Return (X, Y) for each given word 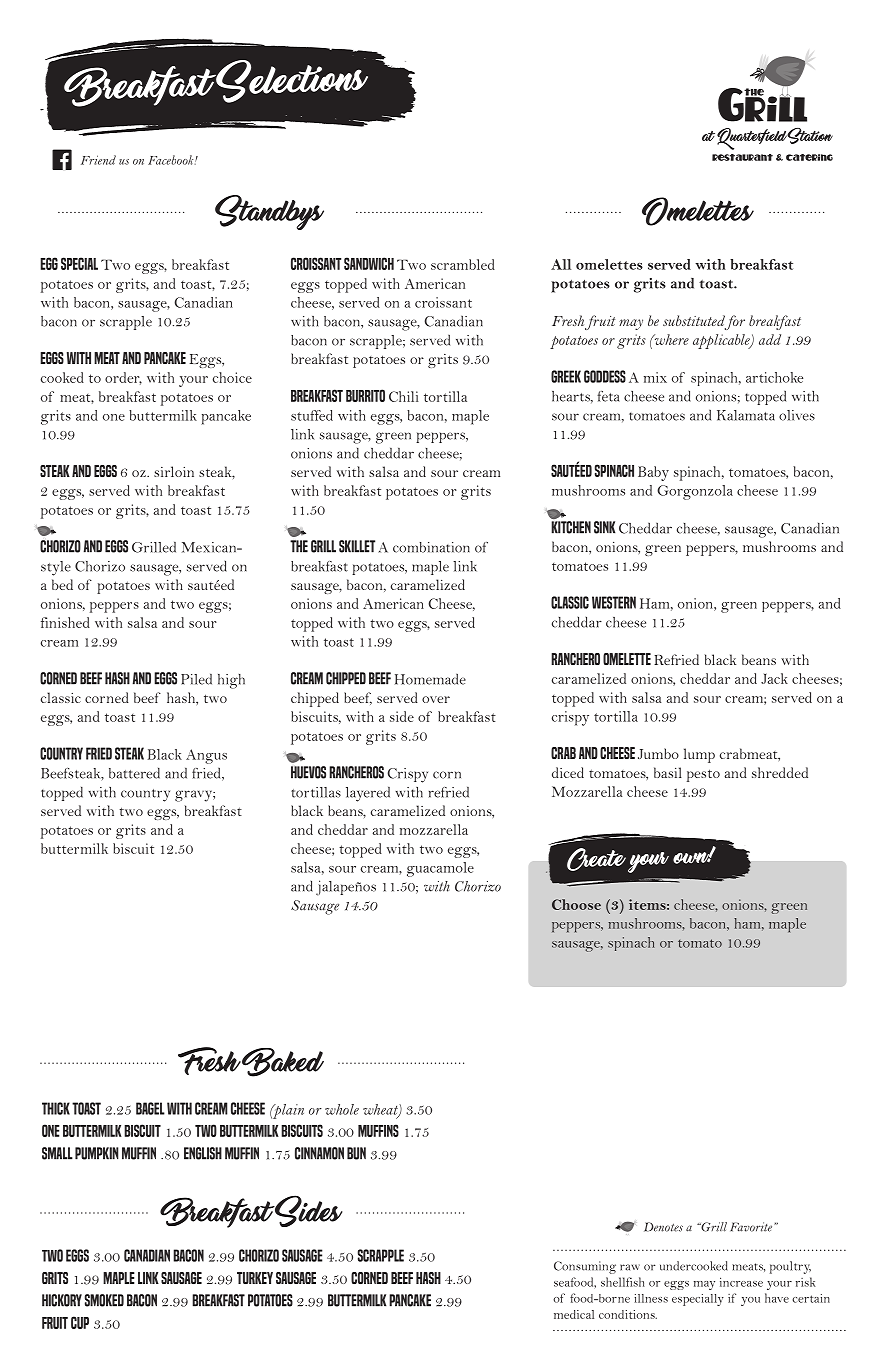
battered (134, 773)
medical (574, 1314)
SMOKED (104, 1300)
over (436, 699)
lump (699, 755)
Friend (98, 160)
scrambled (463, 264)
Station (810, 136)
